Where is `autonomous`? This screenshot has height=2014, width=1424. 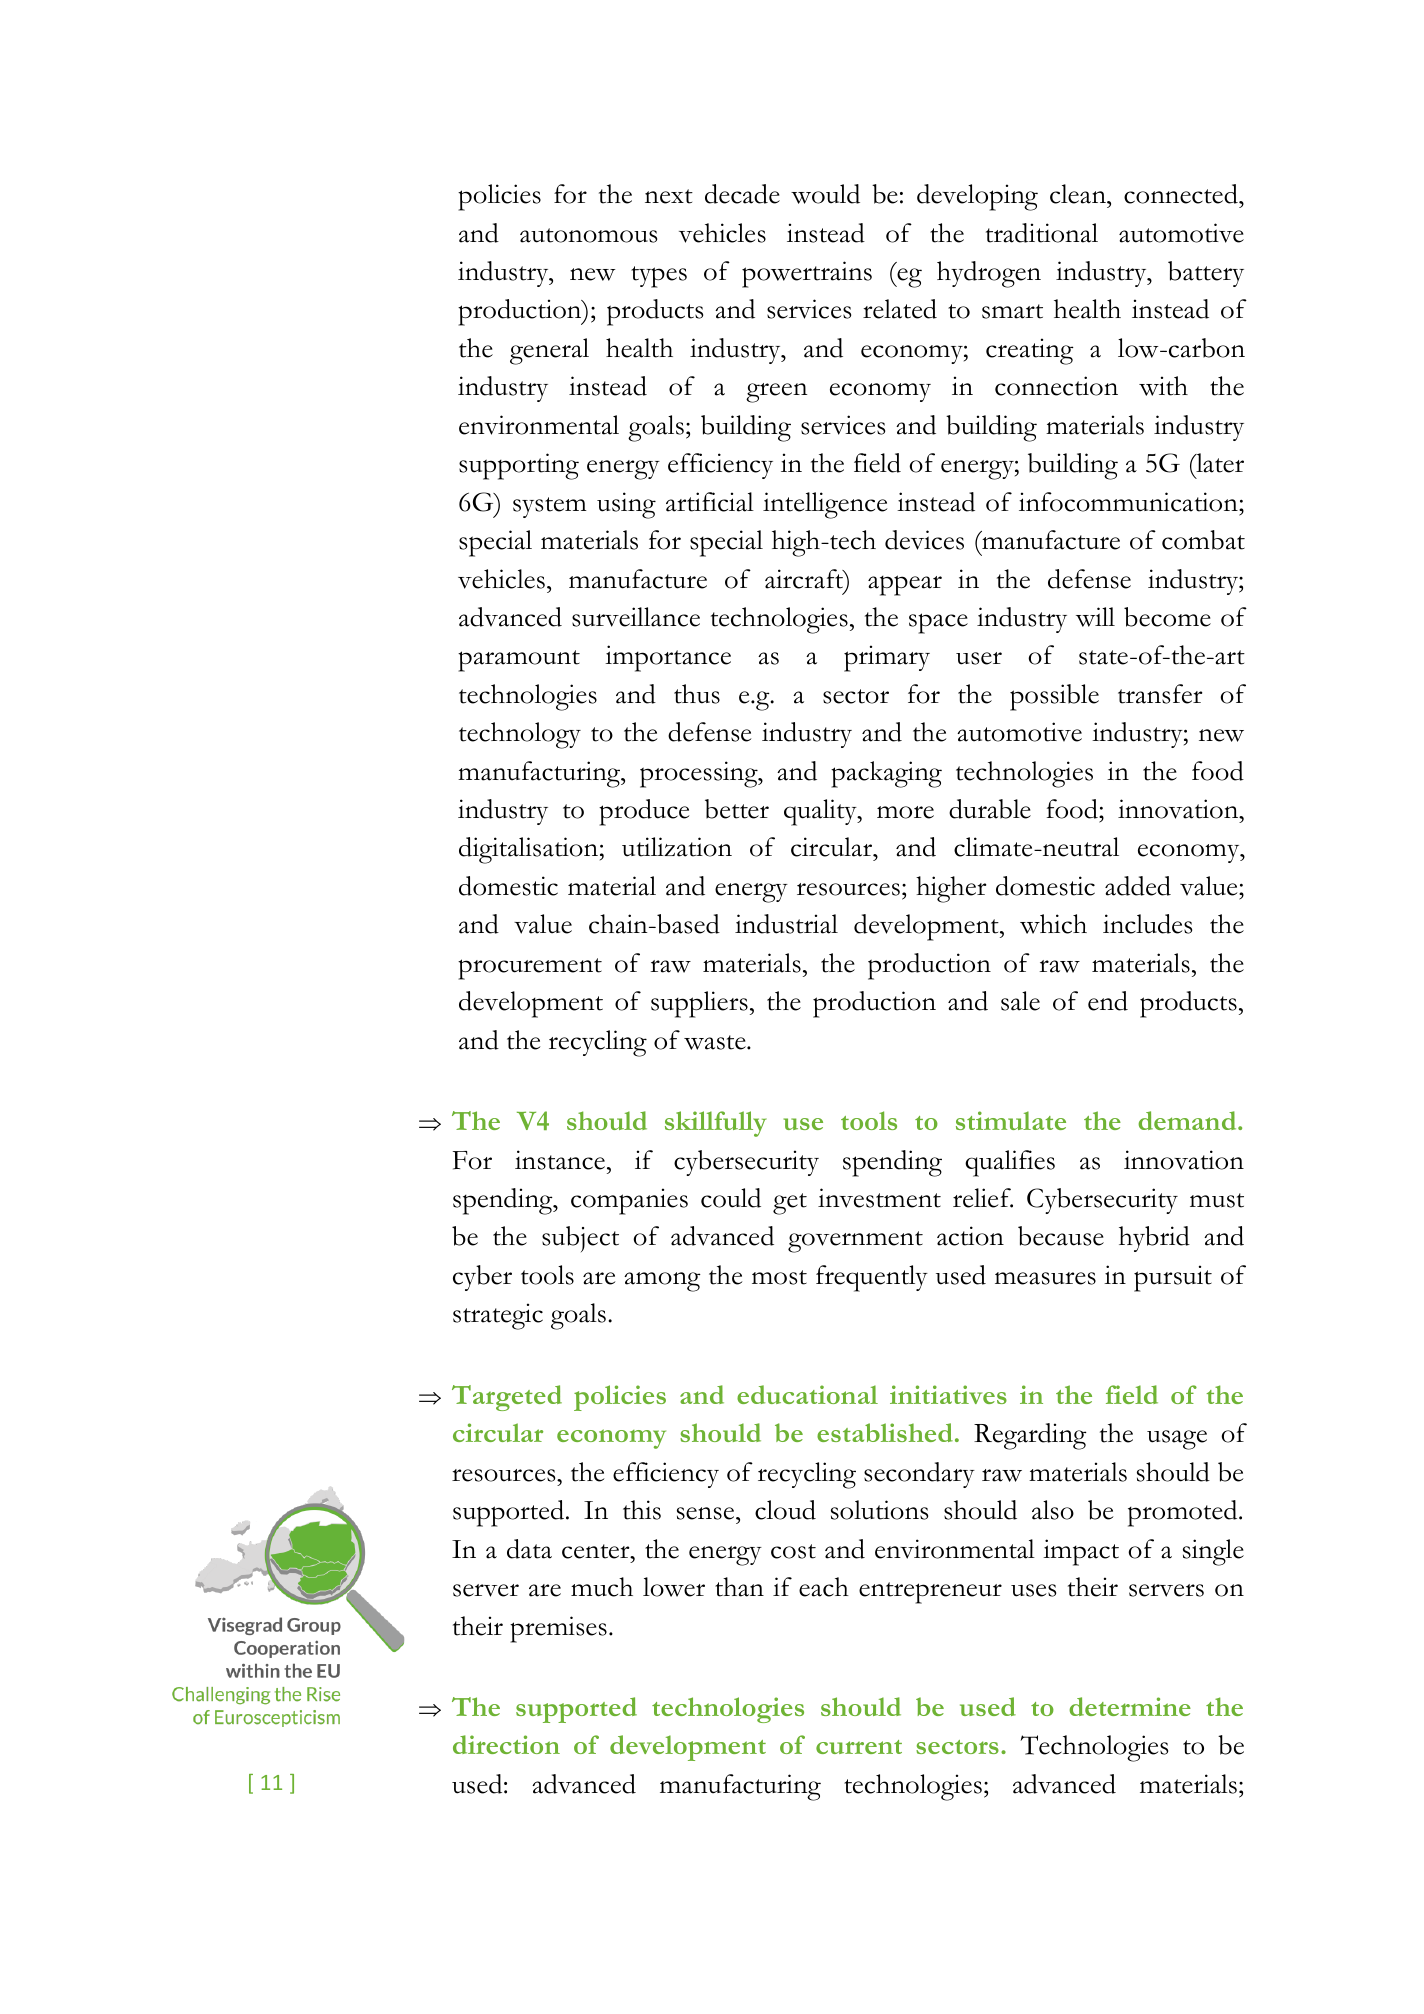 autonomous is located at coordinates (588, 235).
